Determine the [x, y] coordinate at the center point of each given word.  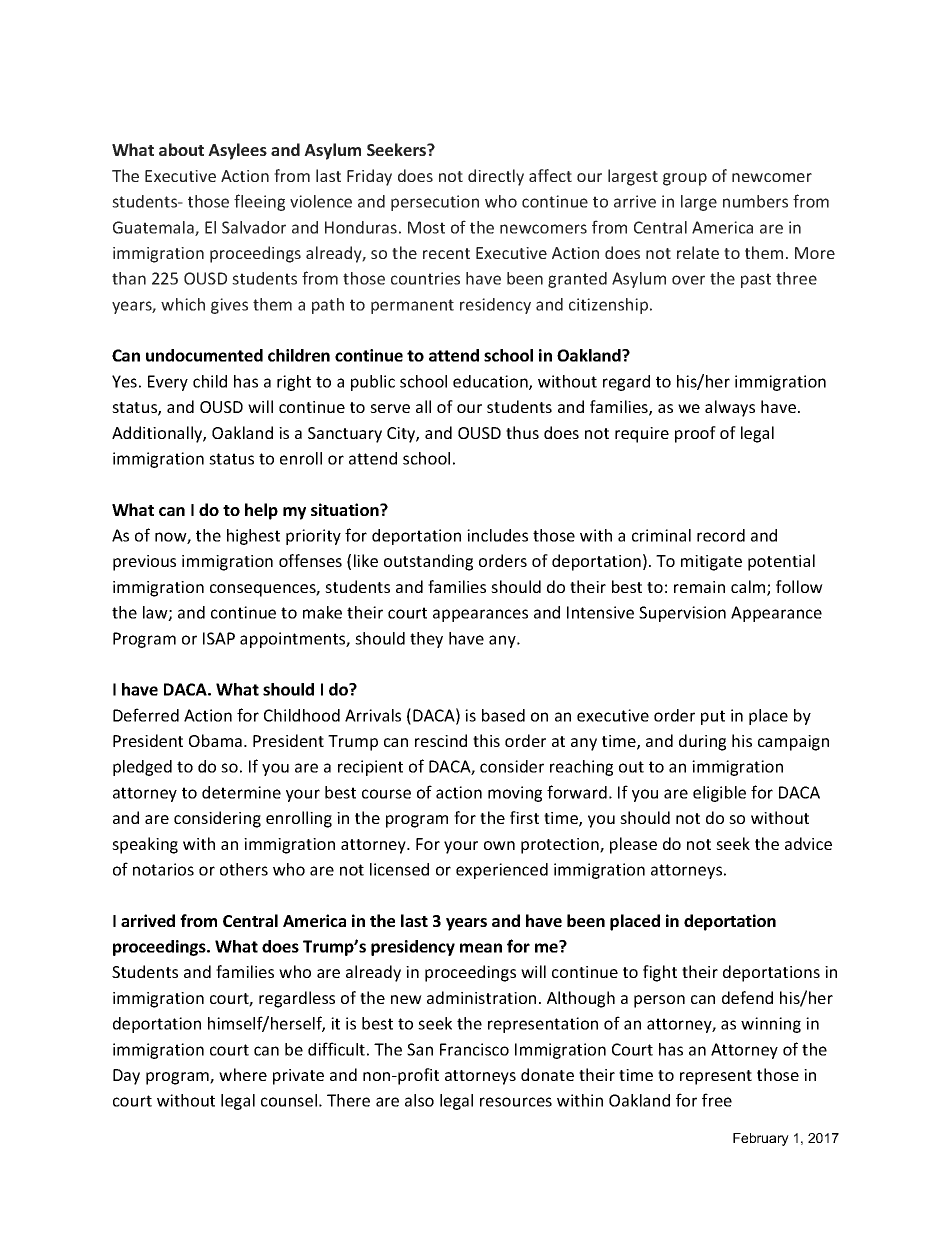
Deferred [146, 715]
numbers [755, 201]
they [426, 640]
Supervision [682, 614]
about [181, 149]
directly [496, 177]
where [243, 1074]
